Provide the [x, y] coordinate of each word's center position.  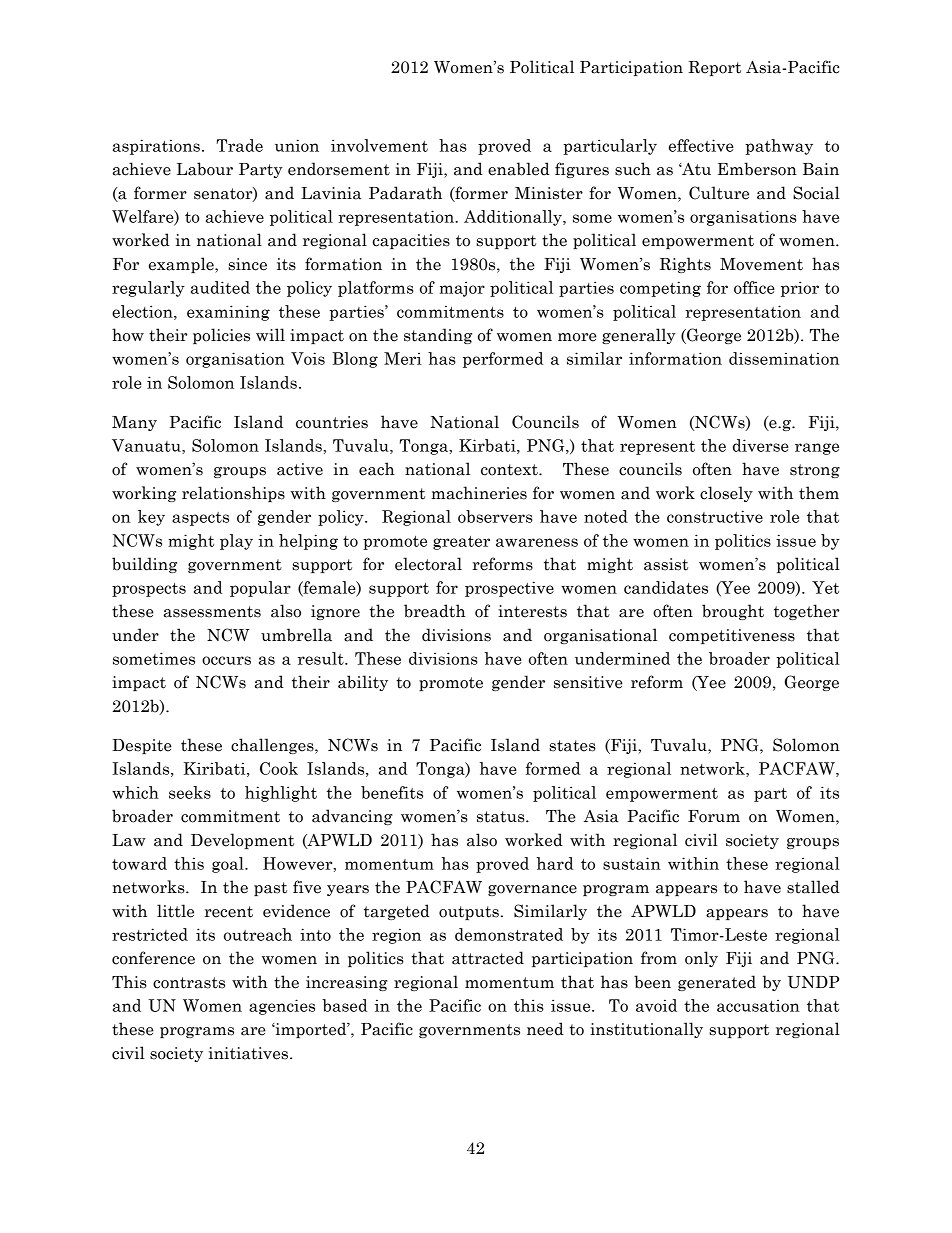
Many [134, 423]
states [572, 746]
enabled [519, 169]
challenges [273, 746]
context [510, 470]
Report [714, 68]
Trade [240, 145]
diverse [761, 445]
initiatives [248, 1053]
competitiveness [732, 636]
